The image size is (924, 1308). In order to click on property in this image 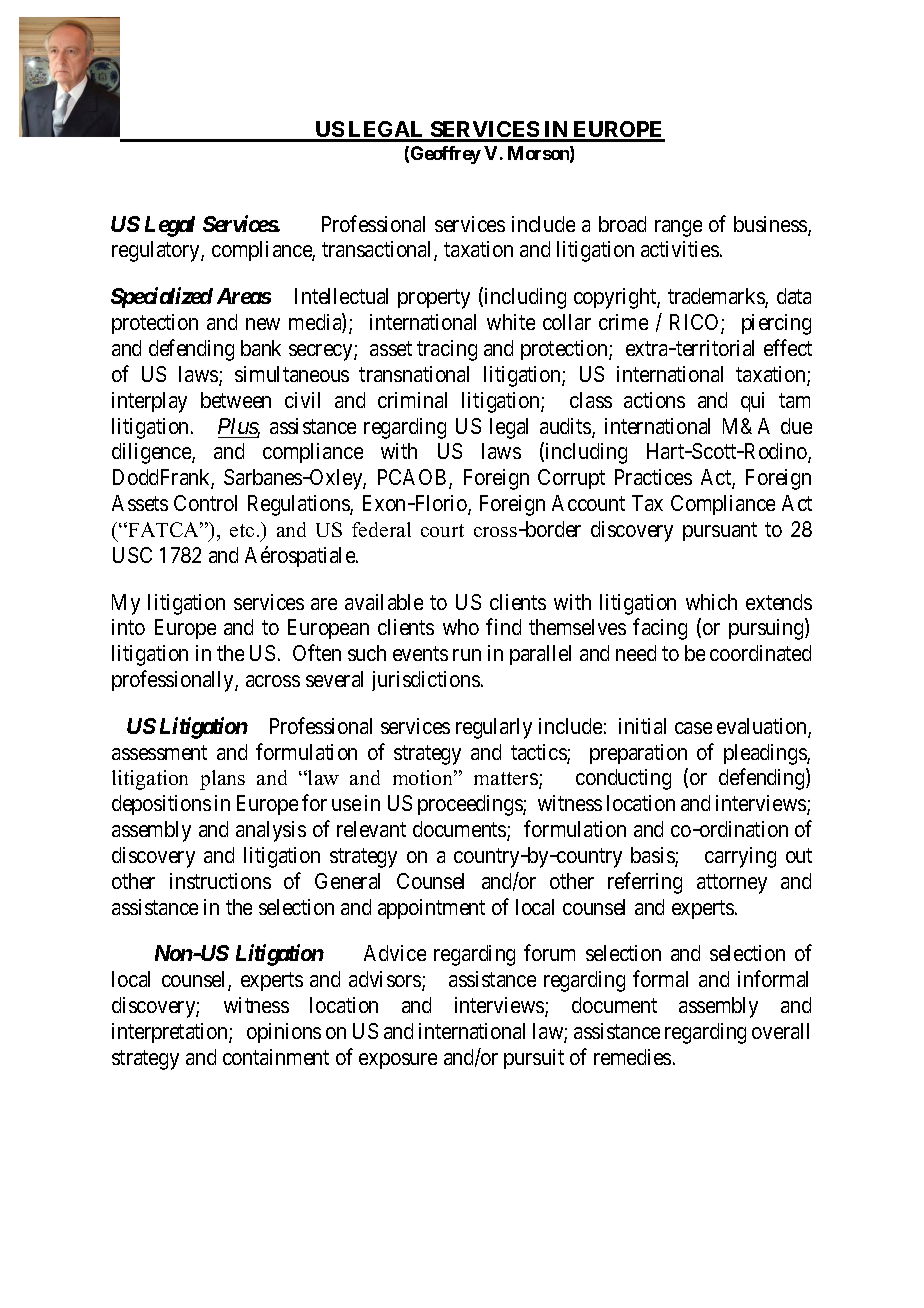, I will do `click(434, 299)`.
